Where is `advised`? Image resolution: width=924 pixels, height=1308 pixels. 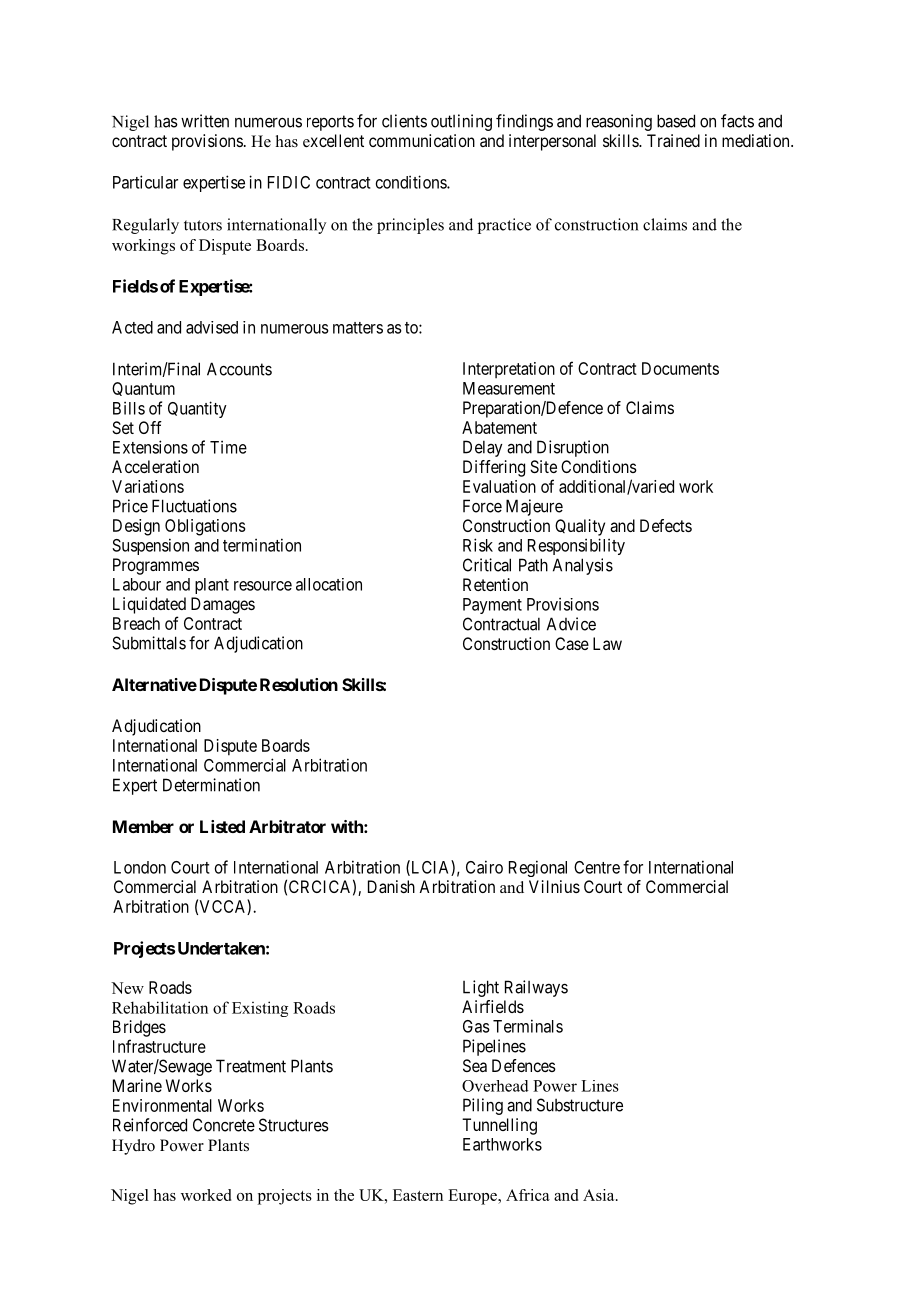 advised is located at coordinates (212, 327).
